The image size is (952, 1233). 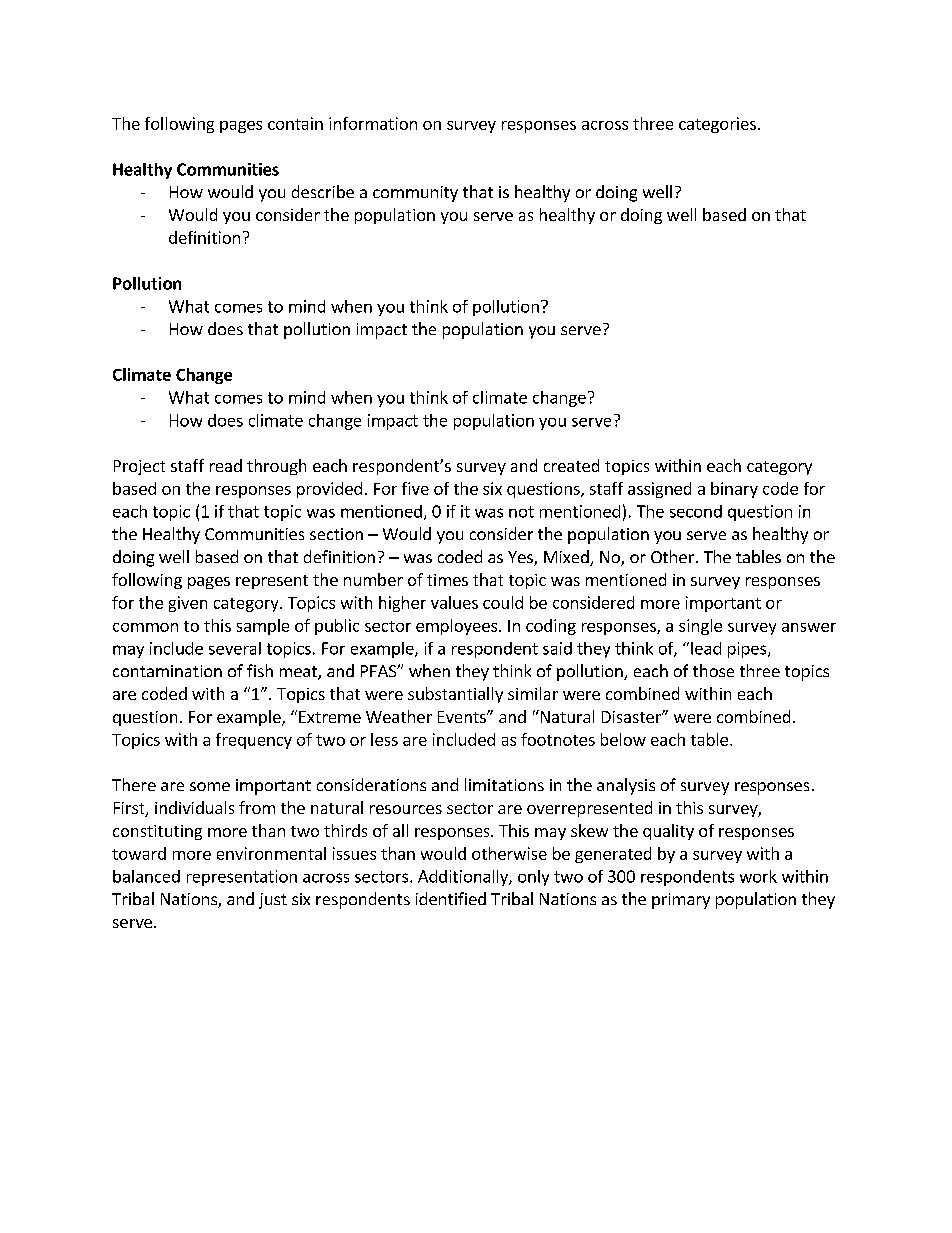 I want to click on Additionally, so click(x=464, y=878).
